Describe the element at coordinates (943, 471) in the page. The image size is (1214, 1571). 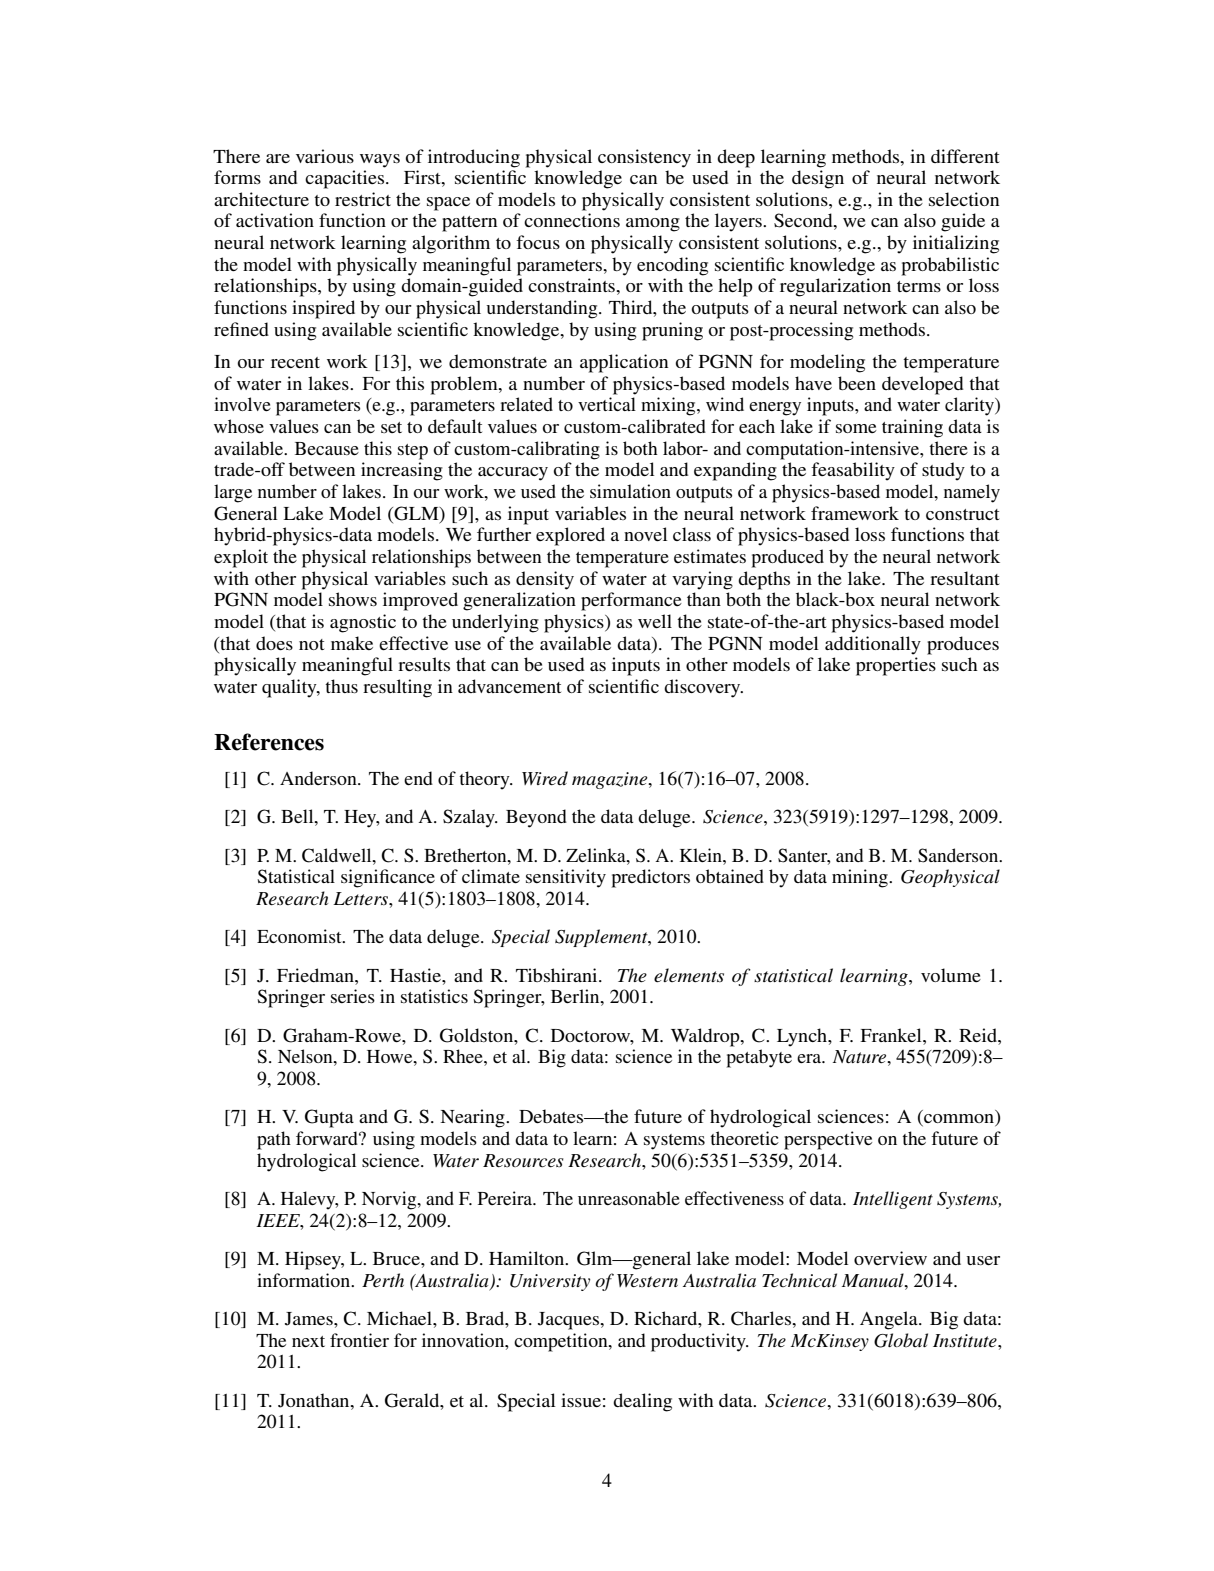
I see `study` at that location.
